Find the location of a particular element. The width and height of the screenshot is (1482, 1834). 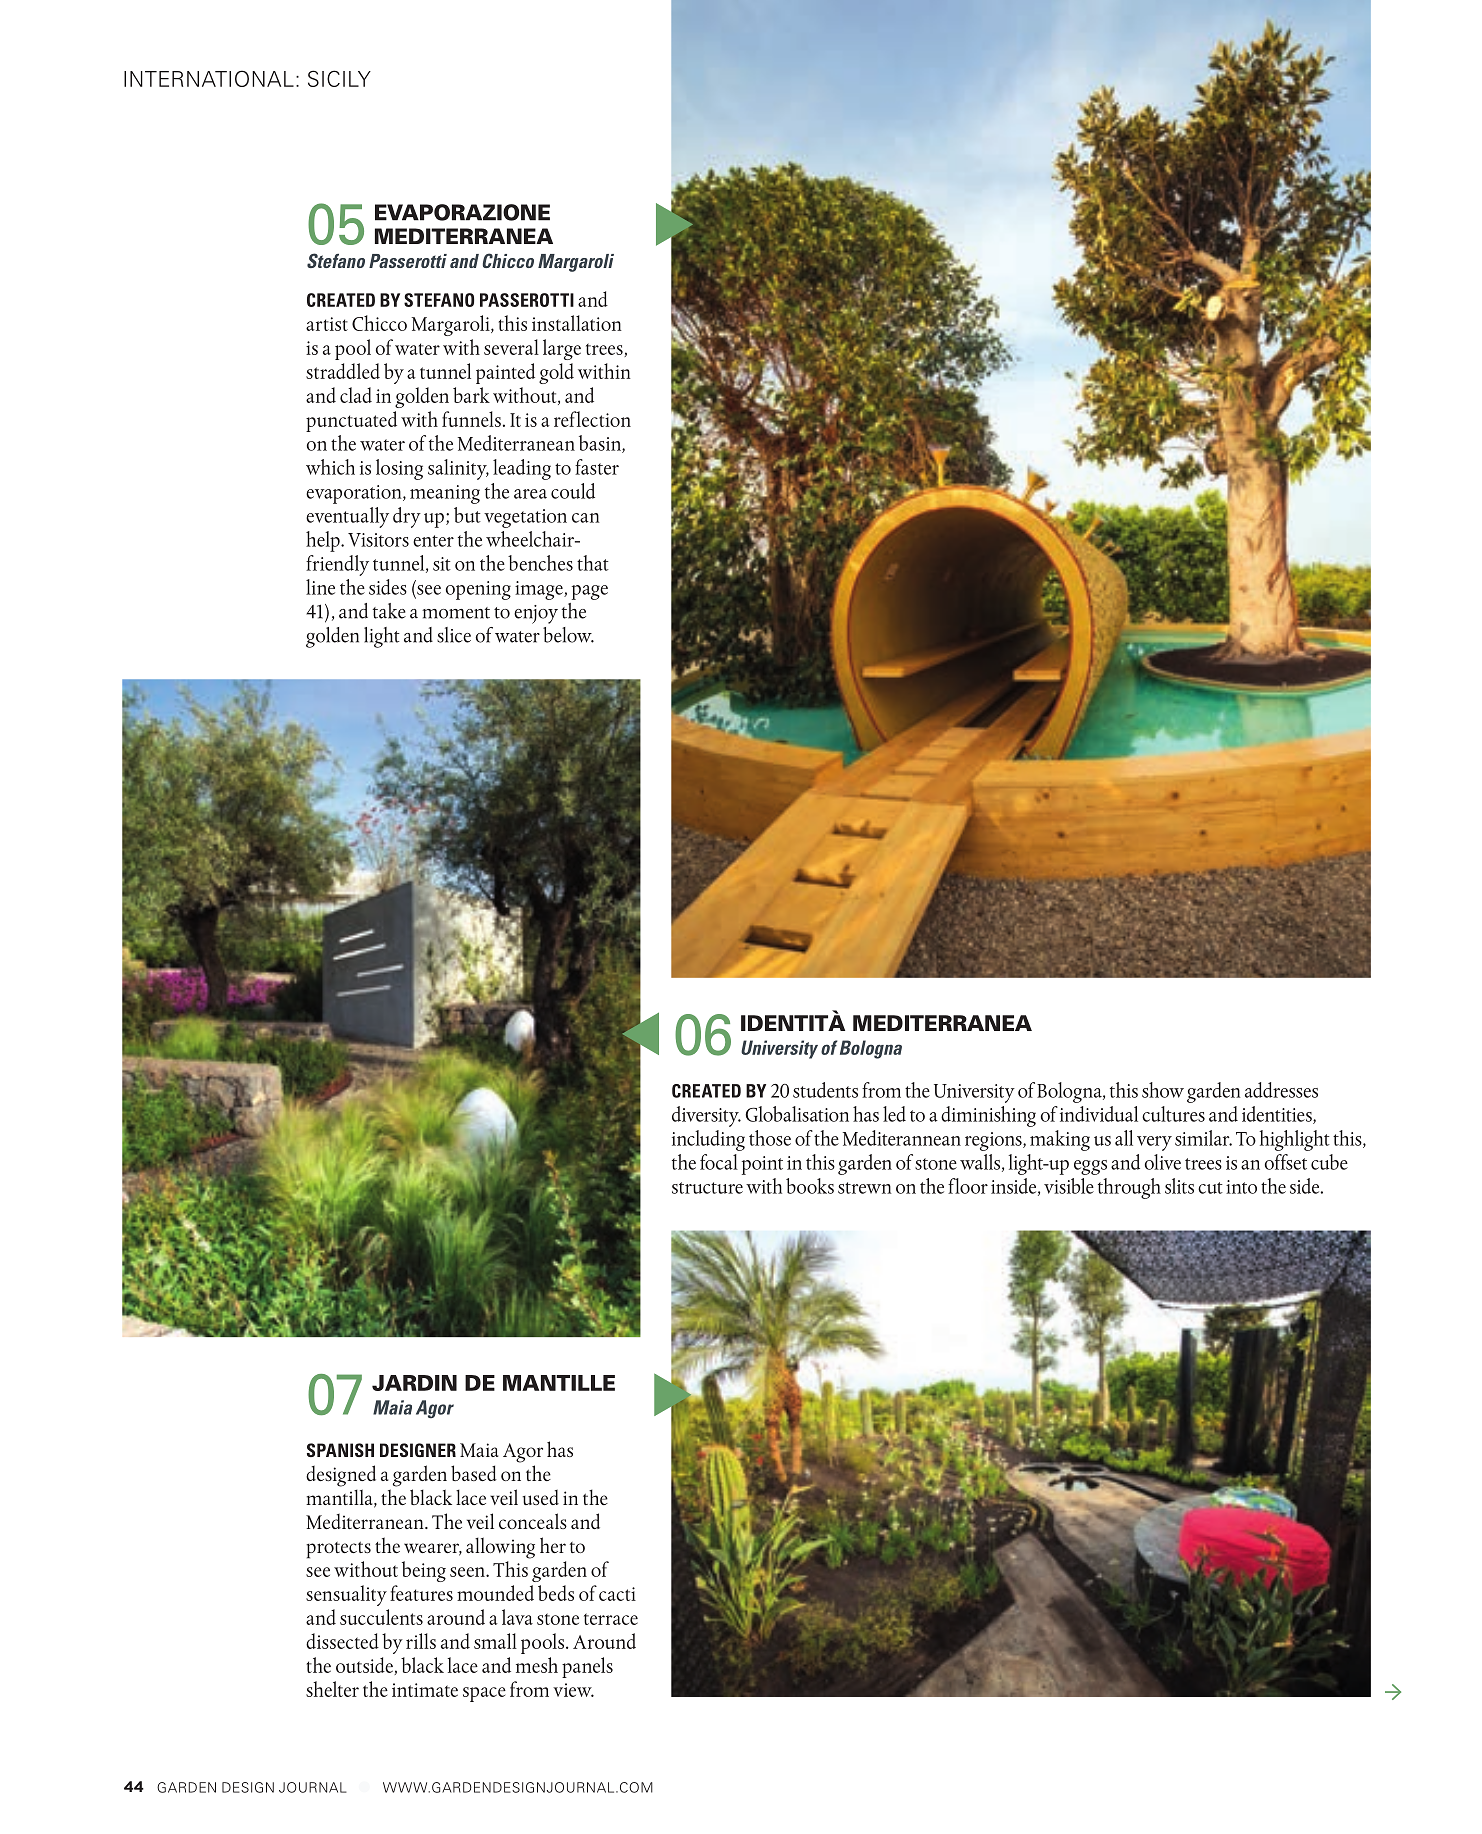

large is located at coordinates (562, 349).
